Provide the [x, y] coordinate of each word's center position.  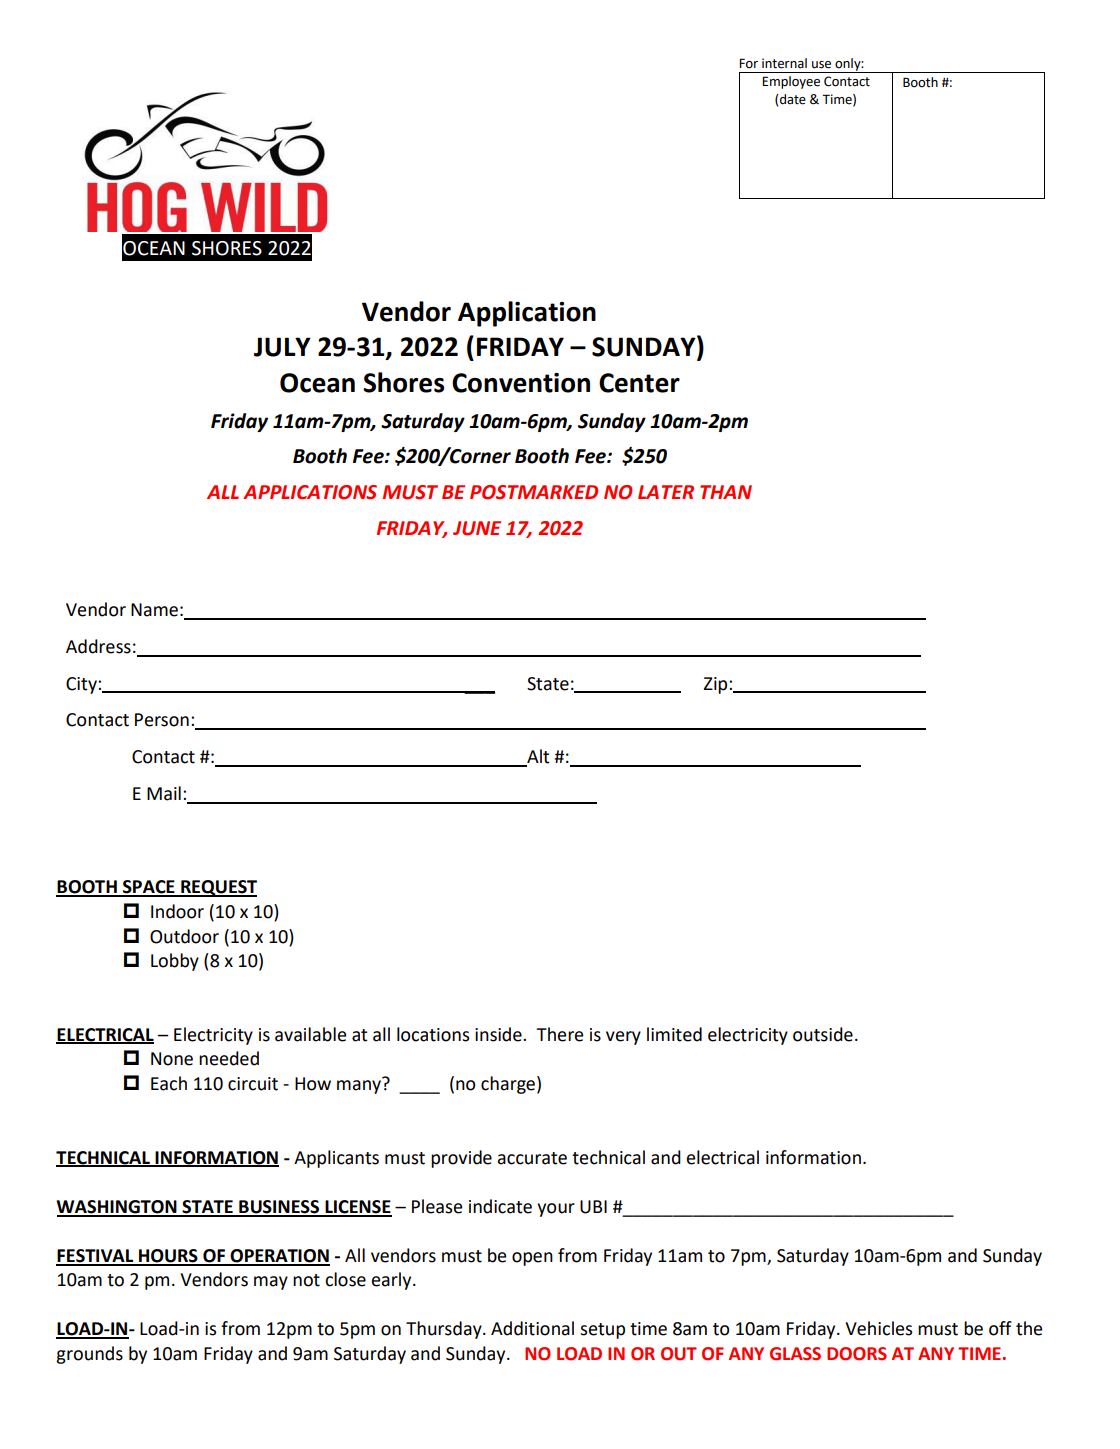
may [271, 1283]
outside [823, 1034]
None [172, 1059]
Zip [717, 685]
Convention [521, 383]
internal [784, 63]
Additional [532, 1328]
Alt [537, 757]
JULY [282, 347]
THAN [726, 492]
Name [154, 610]
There [559, 1034]
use [821, 65]
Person [162, 720]
